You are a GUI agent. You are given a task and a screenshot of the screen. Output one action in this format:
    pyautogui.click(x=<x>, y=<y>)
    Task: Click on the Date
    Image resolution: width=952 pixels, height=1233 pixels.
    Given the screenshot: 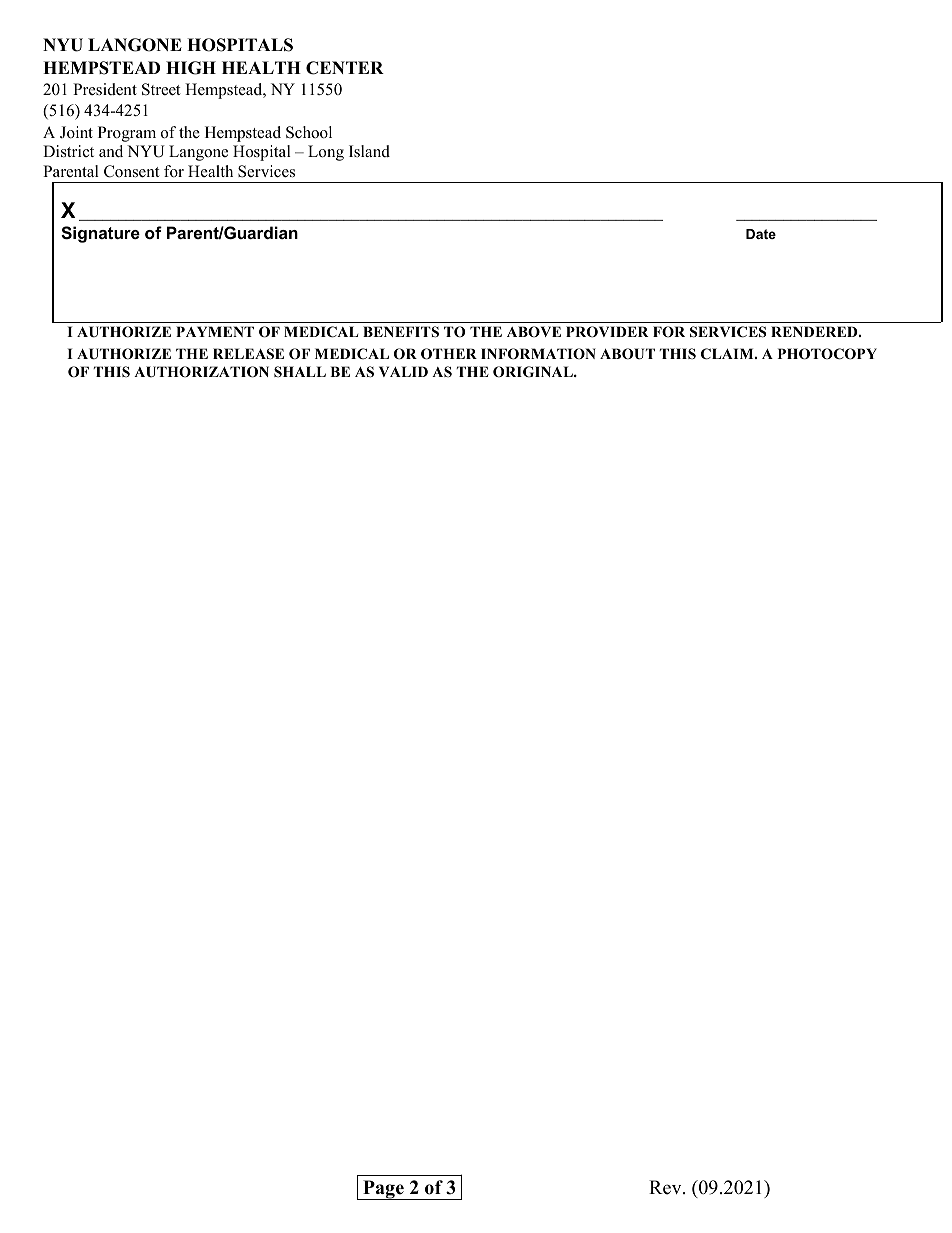 What is the action you would take?
    pyautogui.click(x=761, y=234)
